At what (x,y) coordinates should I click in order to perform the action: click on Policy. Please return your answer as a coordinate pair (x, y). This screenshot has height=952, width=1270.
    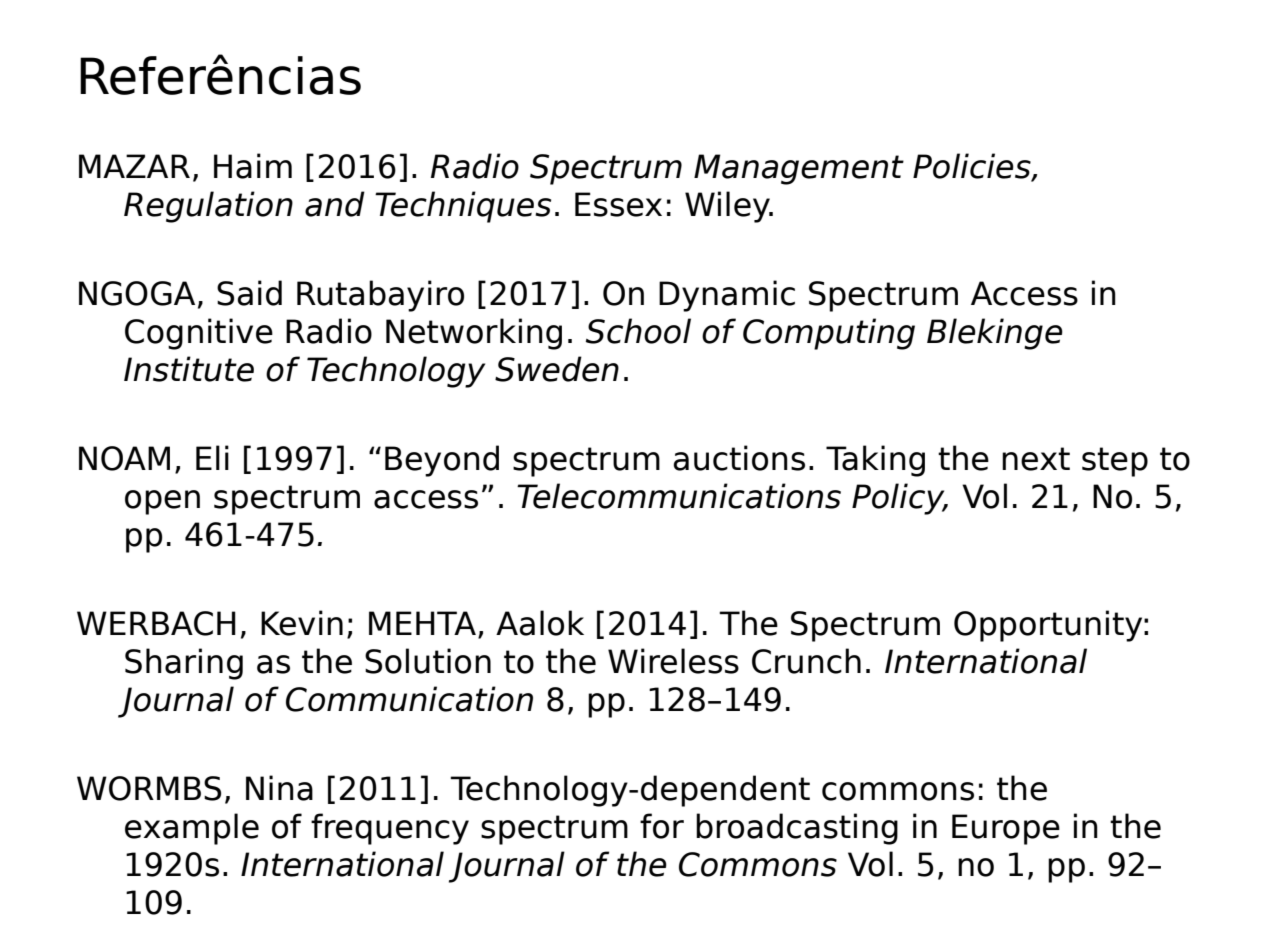
    Looking at the image, I should click on (899, 499).
